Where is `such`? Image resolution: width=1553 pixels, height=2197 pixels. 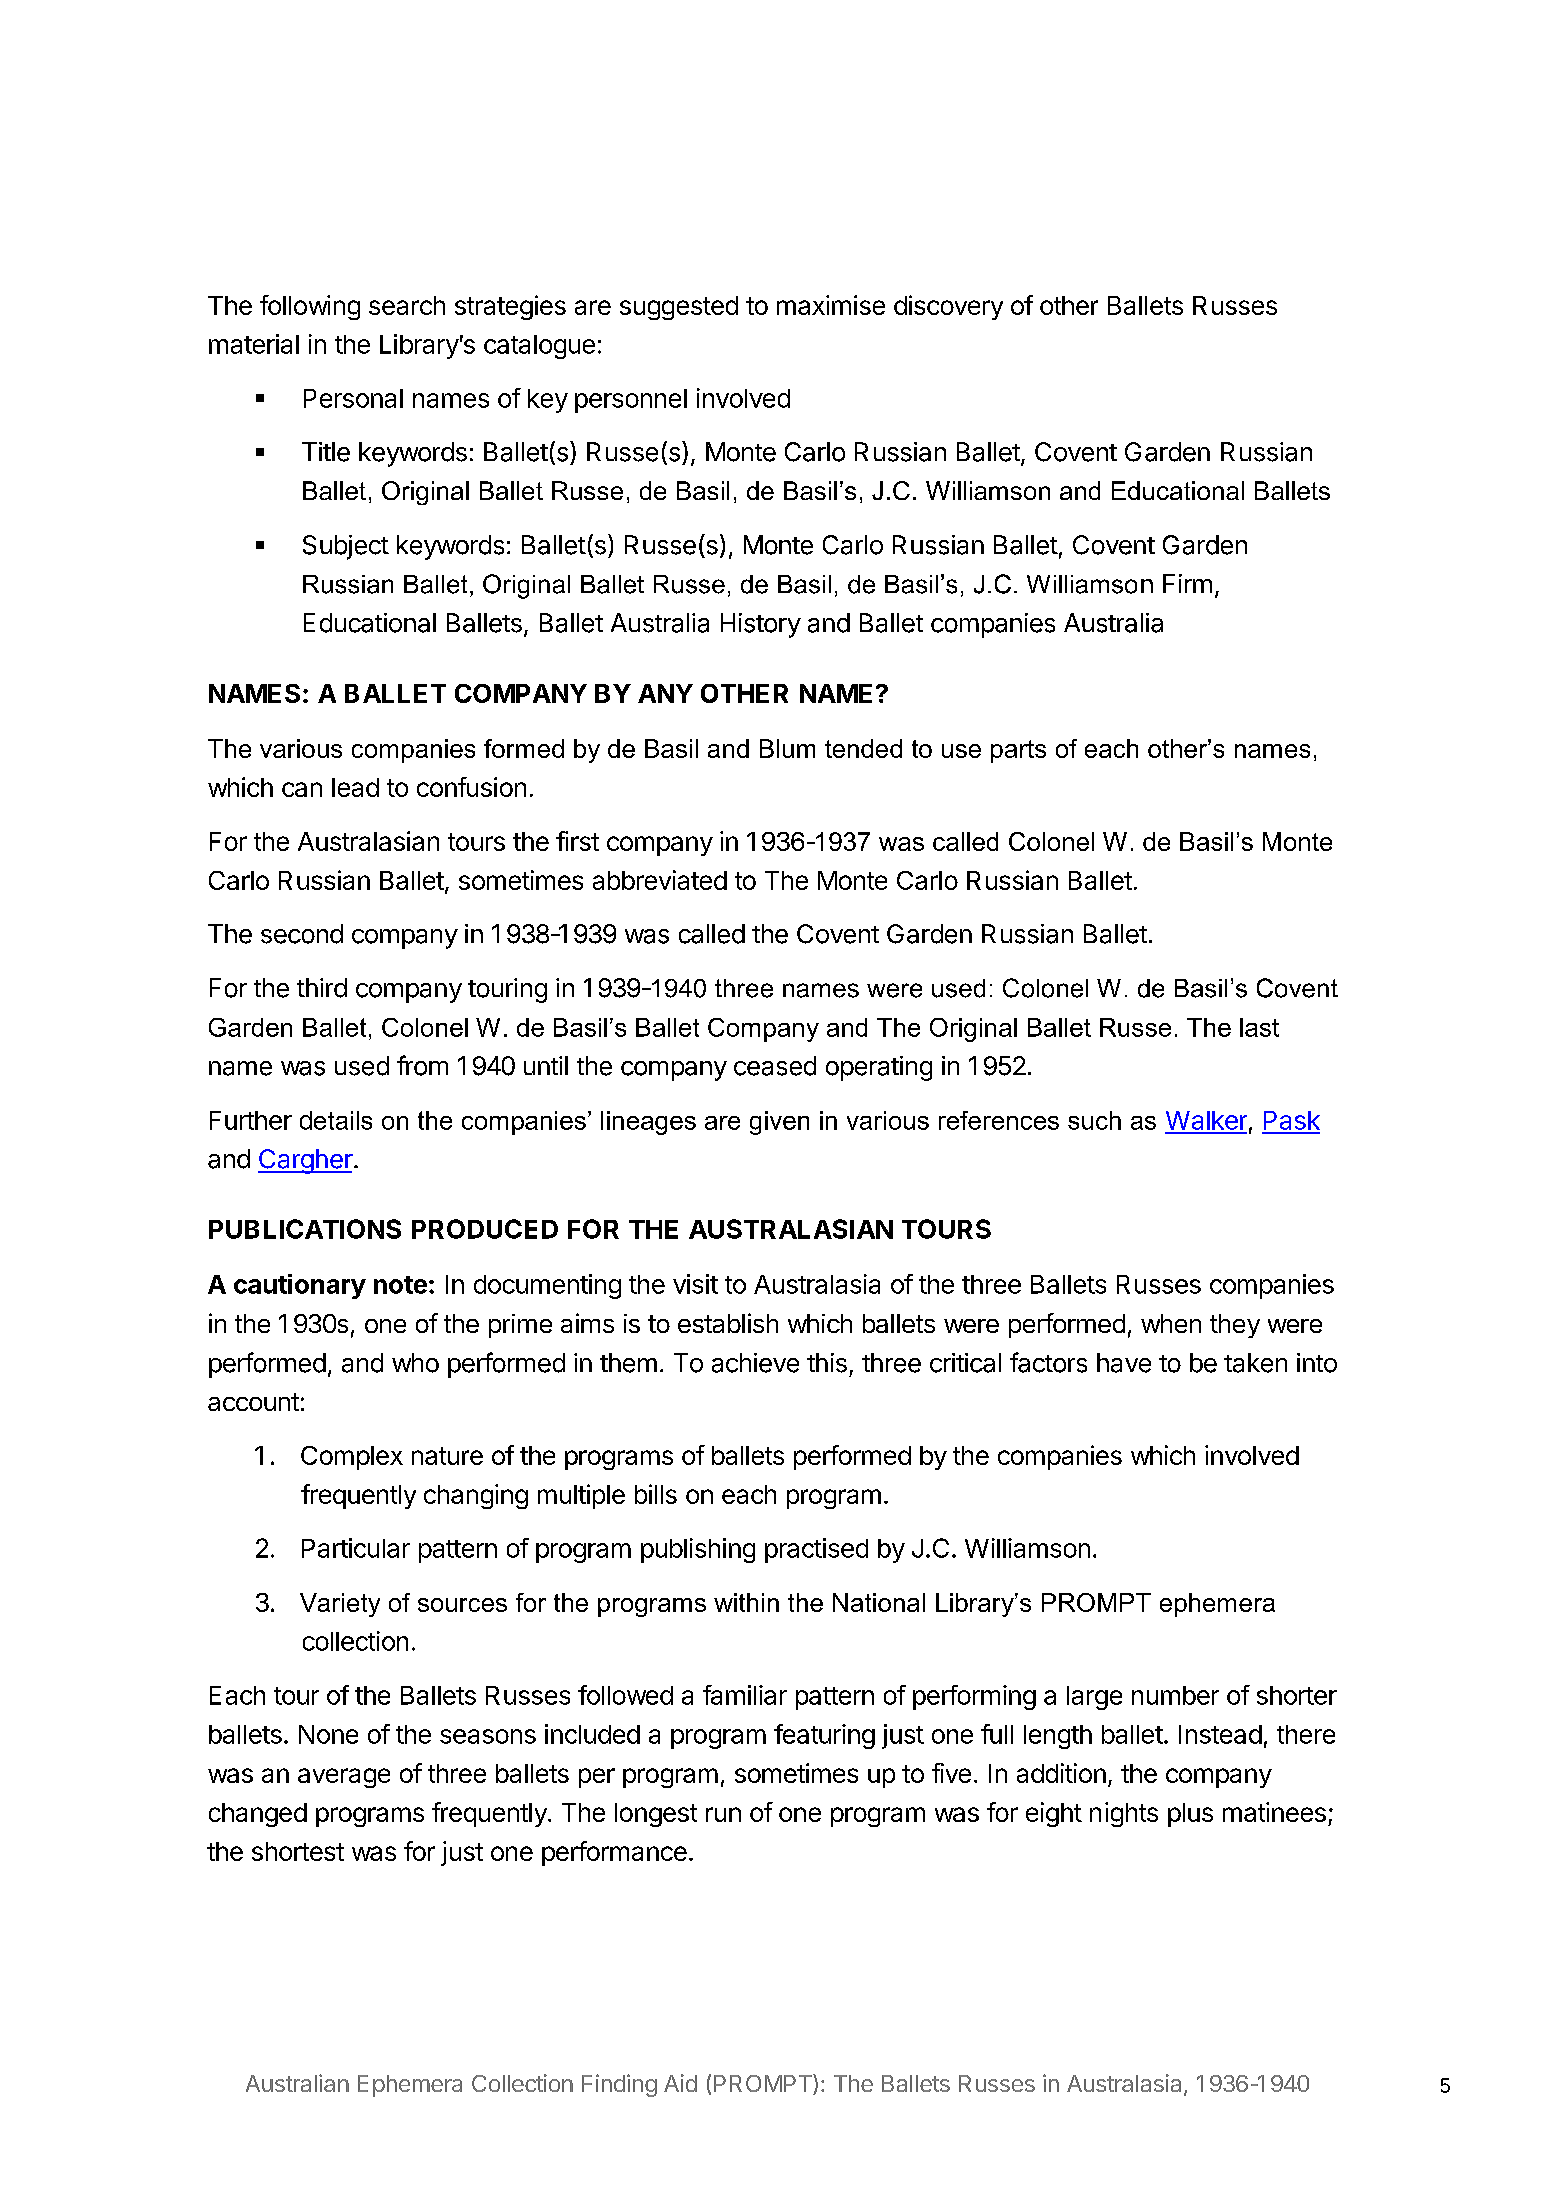 such is located at coordinates (1094, 1120).
